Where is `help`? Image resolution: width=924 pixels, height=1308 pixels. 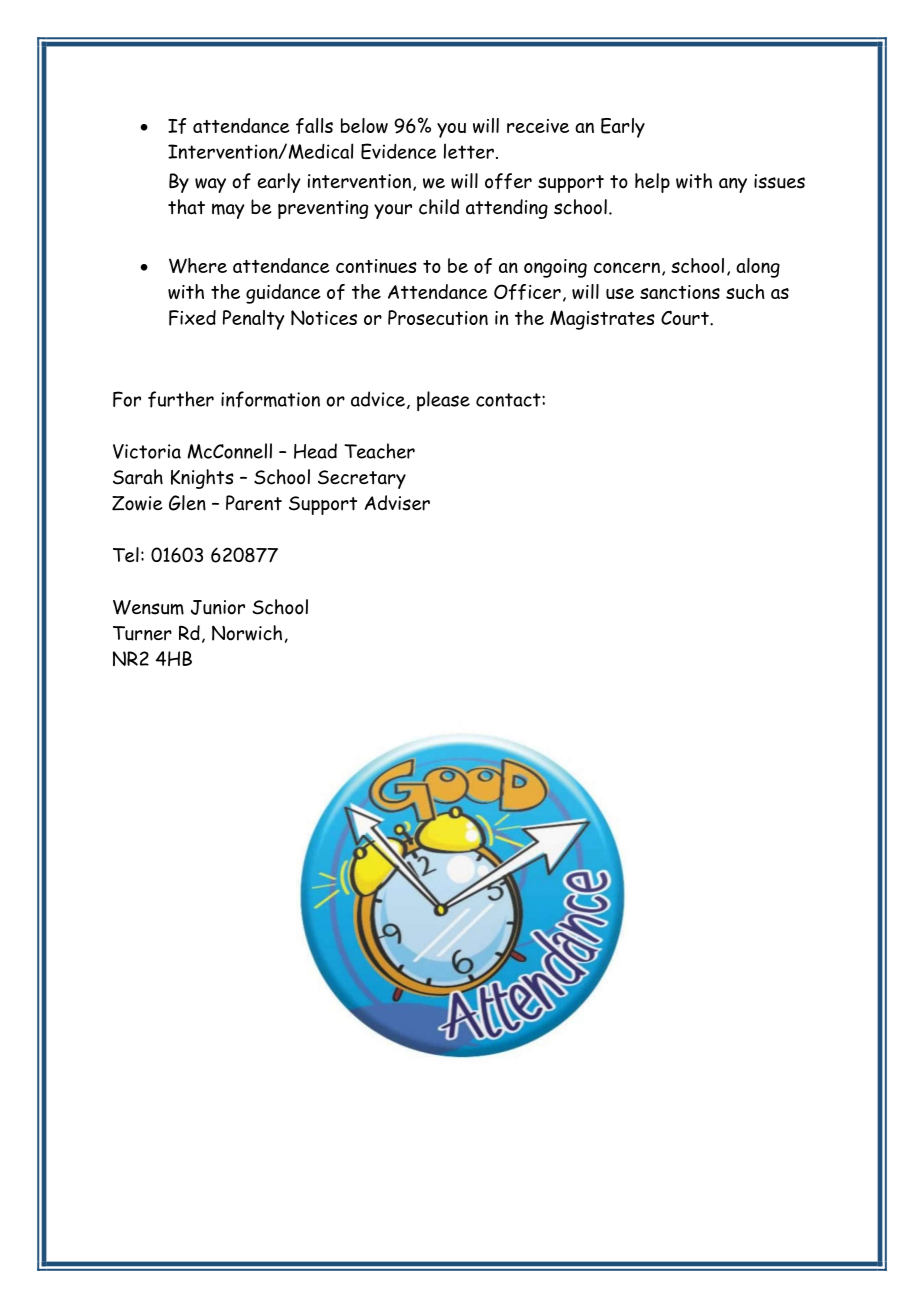 help is located at coordinates (652, 183).
